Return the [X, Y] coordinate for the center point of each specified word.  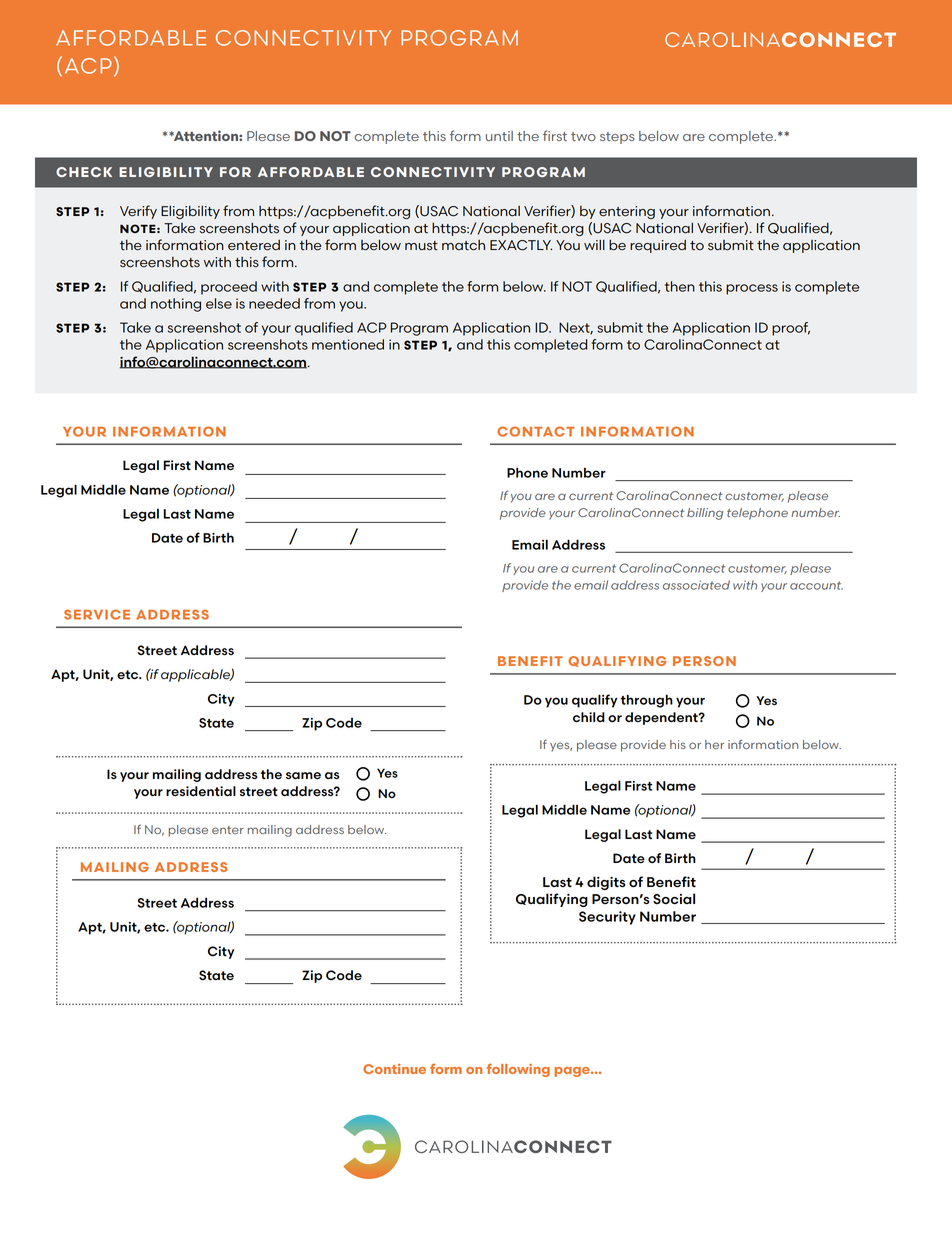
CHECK [84, 172]
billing [705, 514]
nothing [176, 305]
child [589, 717]
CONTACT [536, 431]
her [714, 744]
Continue [394, 1069]
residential [201, 791]
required [658, 246]
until [499, 136]
